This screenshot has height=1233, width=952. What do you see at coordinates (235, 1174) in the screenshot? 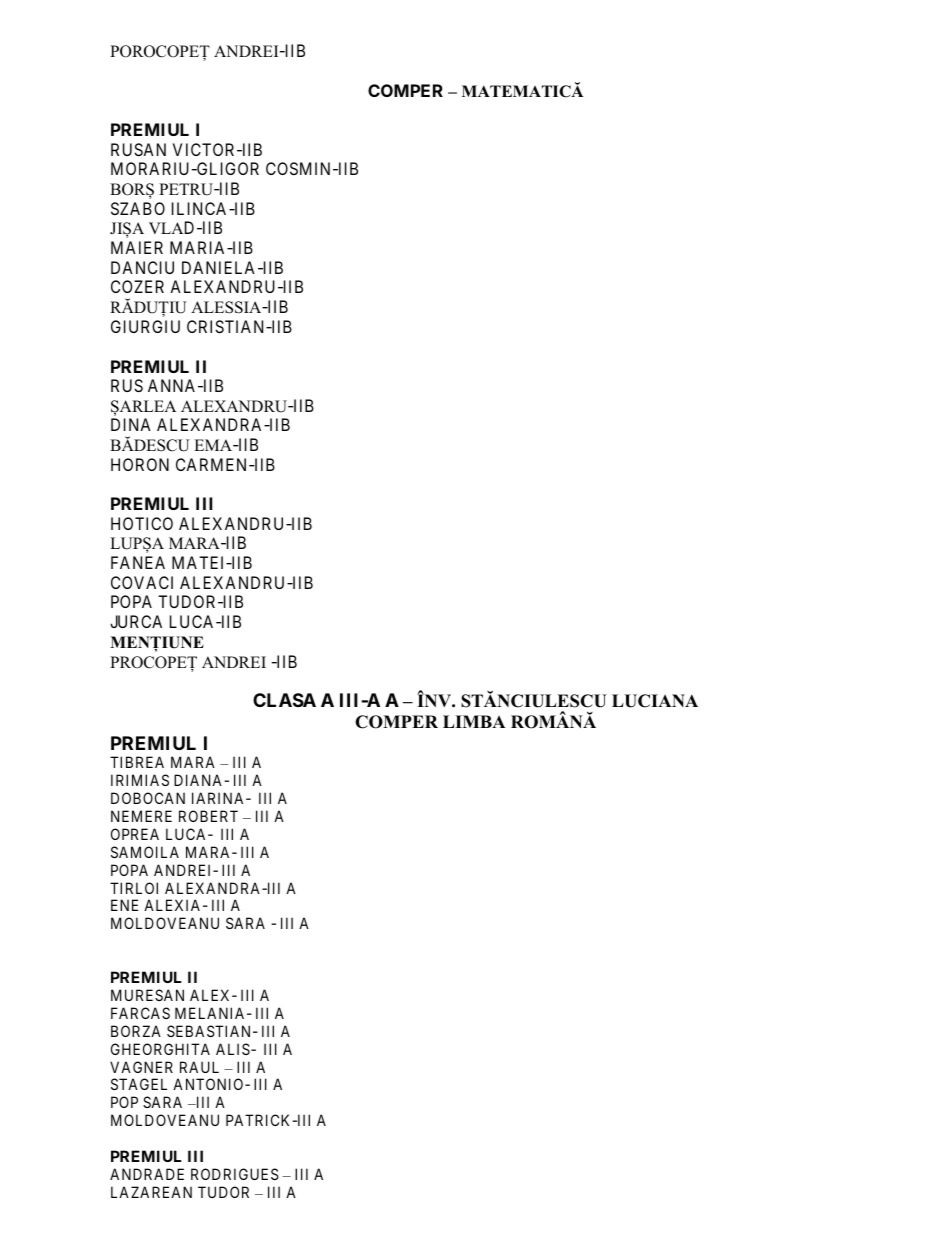
I see `RODRIGUES` at bounding box center [235, 1174].
